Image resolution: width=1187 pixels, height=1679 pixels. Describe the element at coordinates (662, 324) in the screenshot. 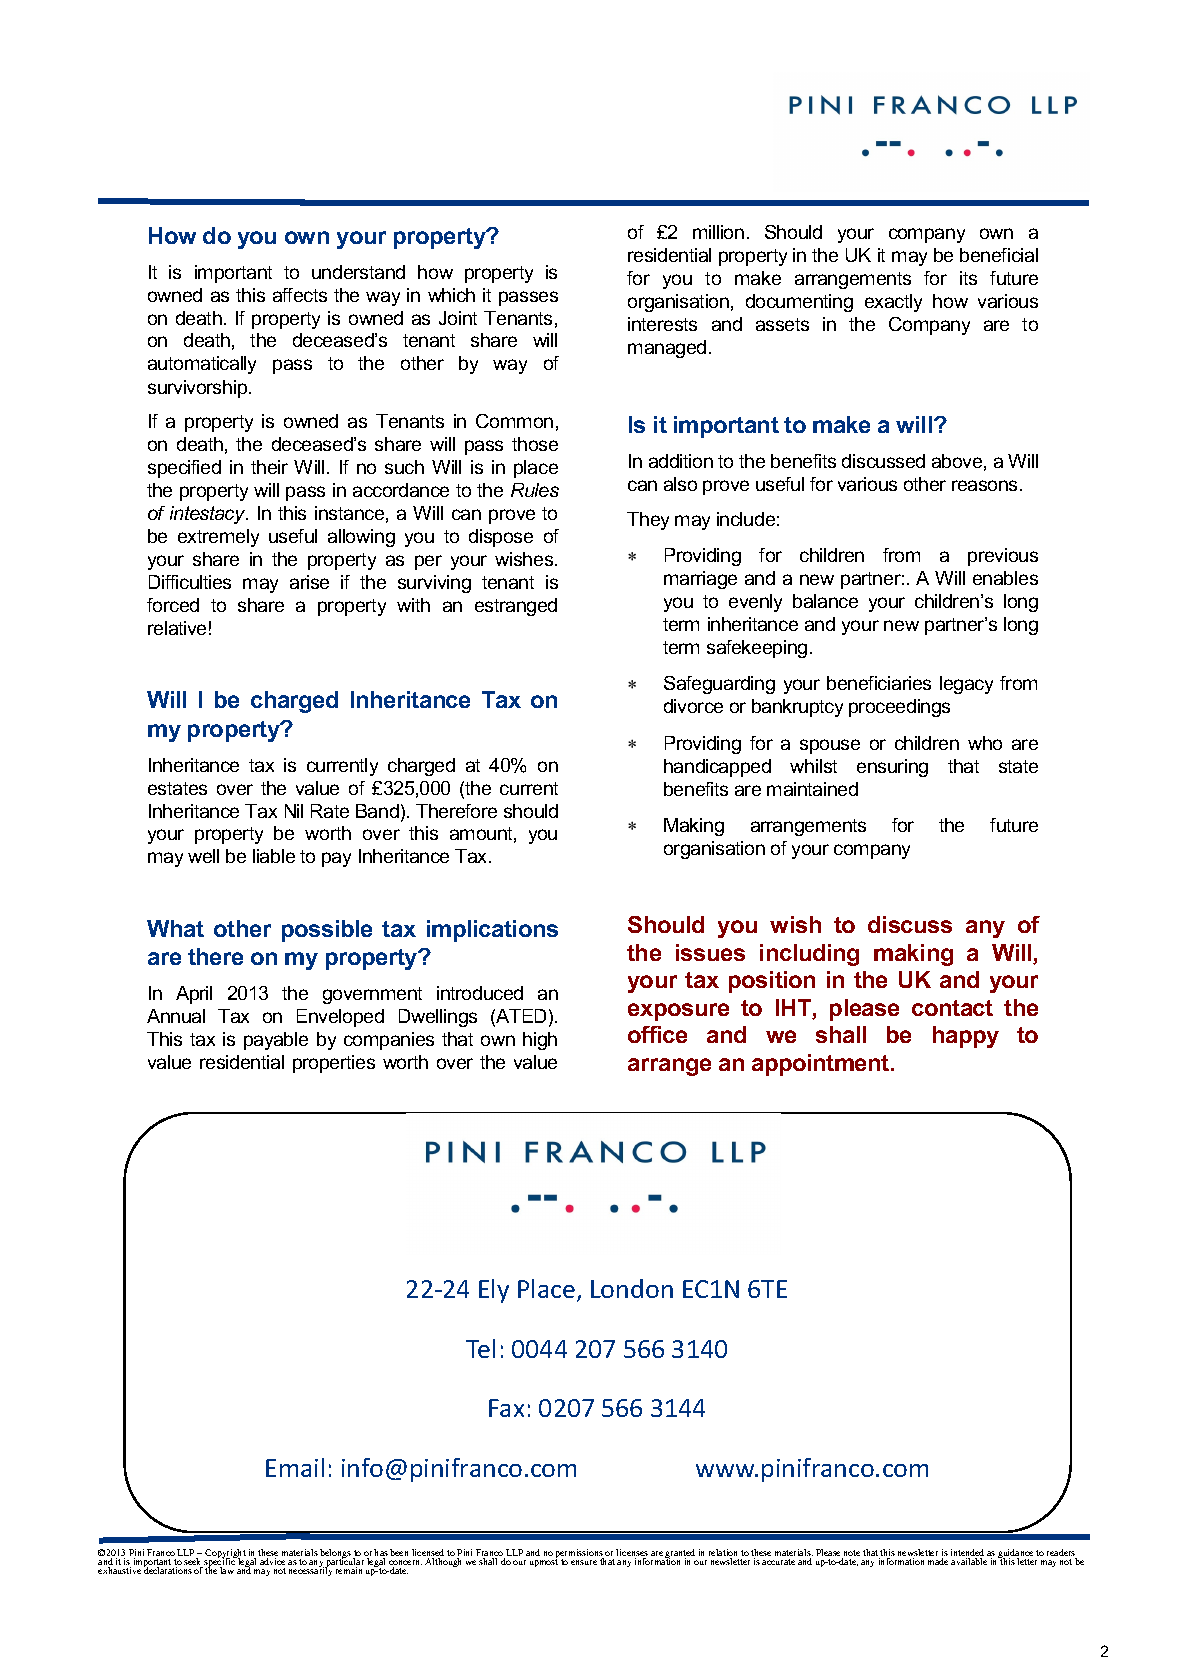

I see `interests` at that location.
